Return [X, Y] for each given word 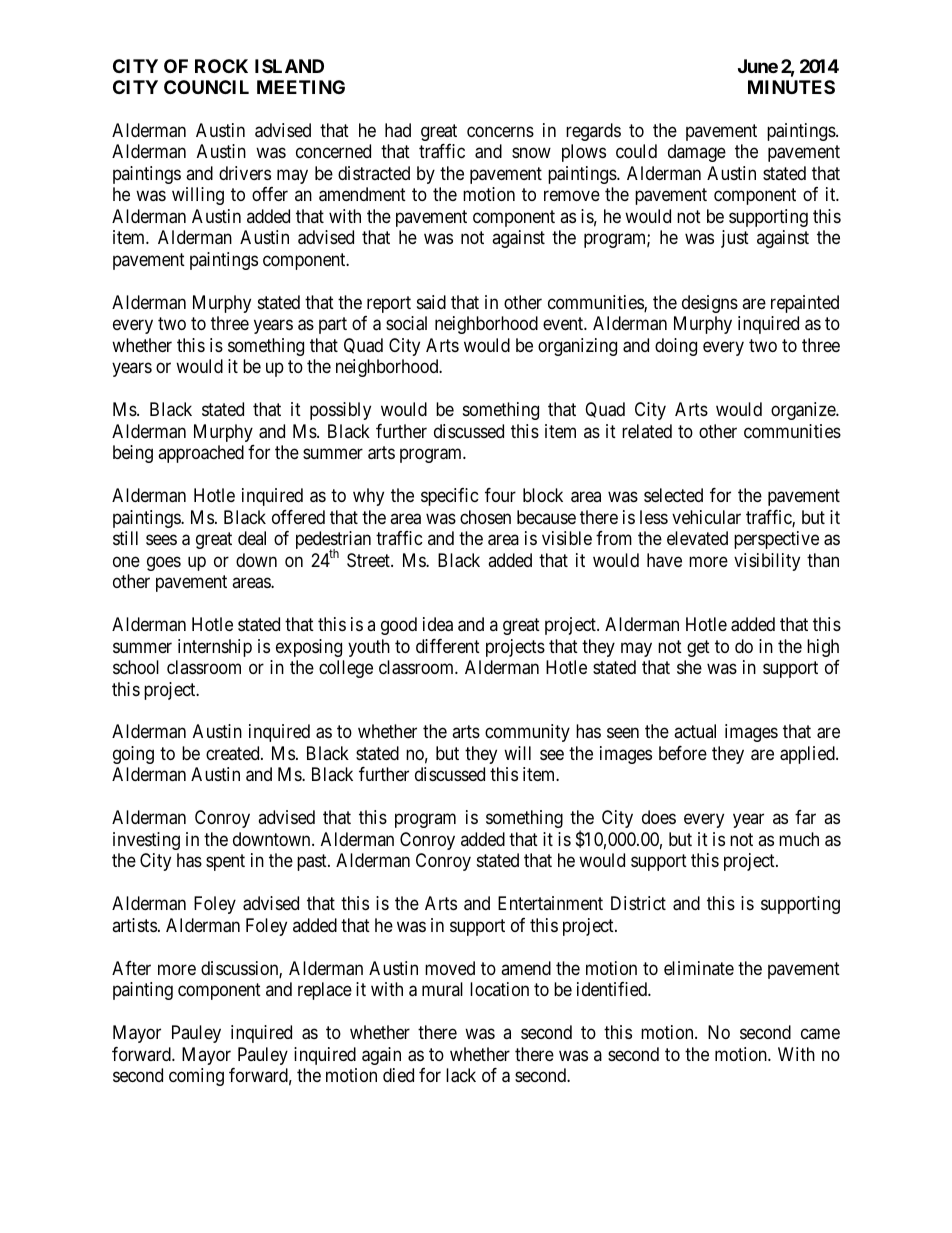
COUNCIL [206, 87]
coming [196, 1077]
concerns [500, 131]
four [500, 495]
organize [804, 411]
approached [201, 454]
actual [695, 731]
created [234, 753]
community [527, 733]
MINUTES [791, 87]
